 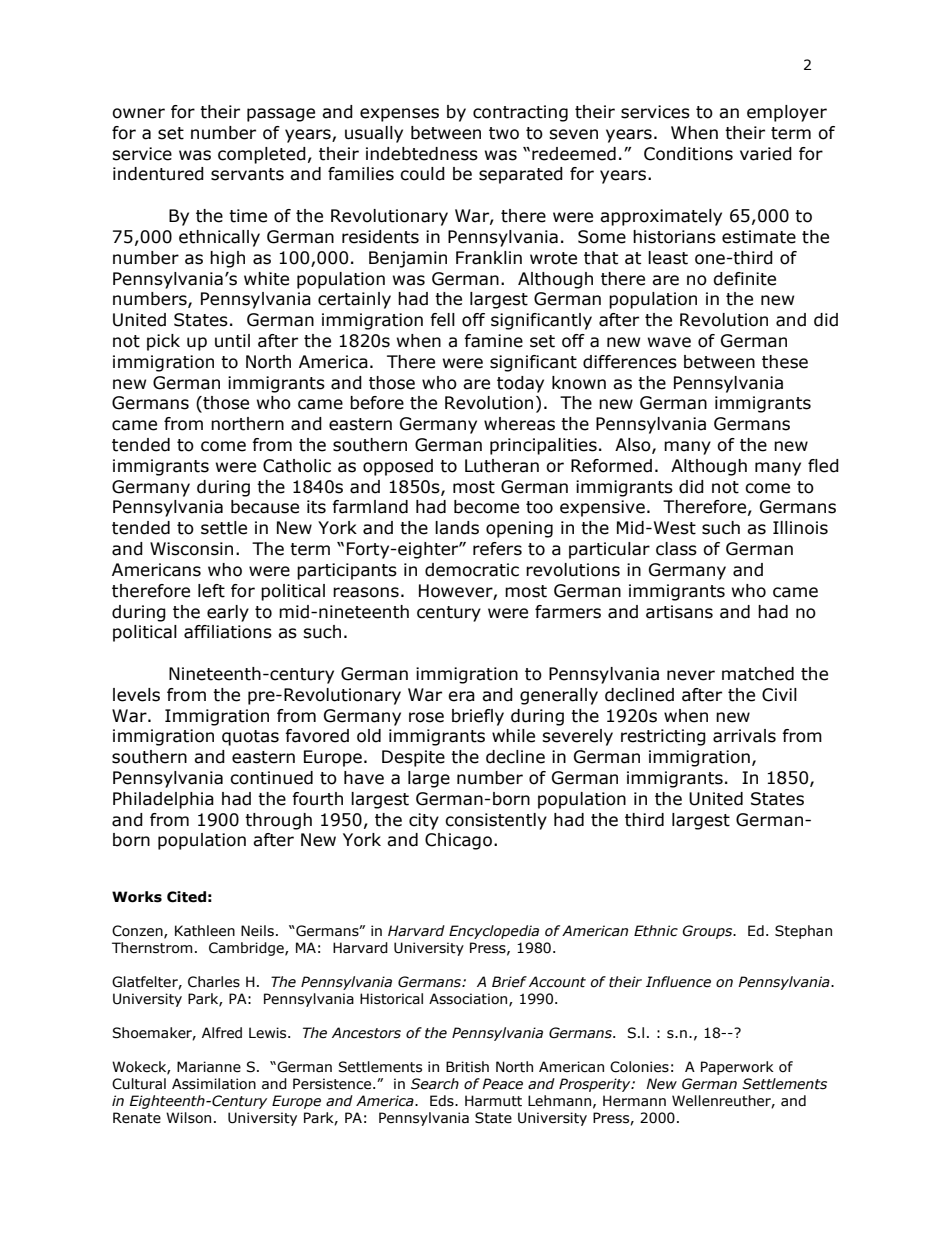 I want to click on completed, so click(x=262, y=155).
